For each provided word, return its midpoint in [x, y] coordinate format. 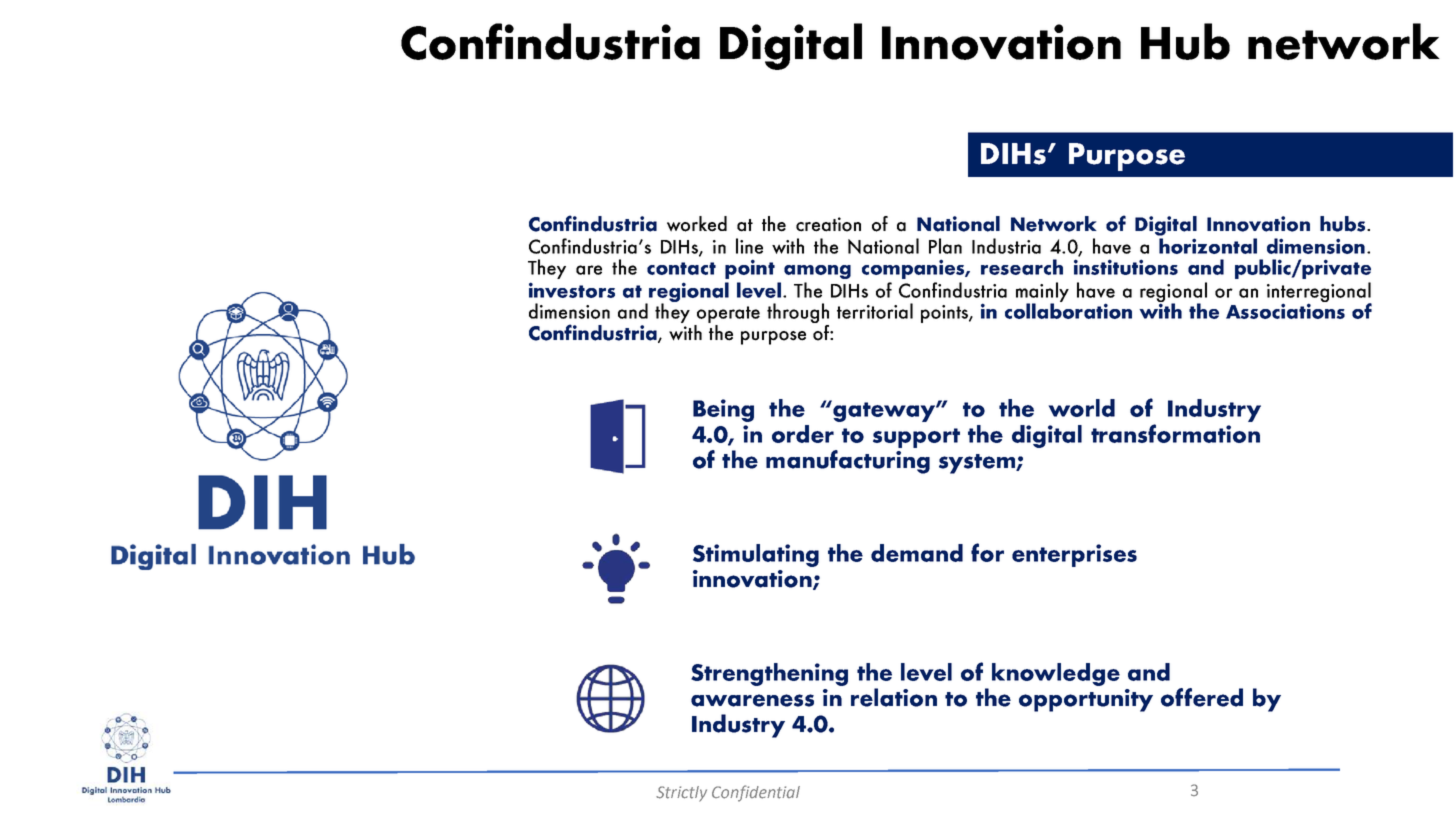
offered [1202, 697]
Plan [945, 246]
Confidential [756, 793]
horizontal [1208, 246]
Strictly [681, 794]
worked [697, 224]
